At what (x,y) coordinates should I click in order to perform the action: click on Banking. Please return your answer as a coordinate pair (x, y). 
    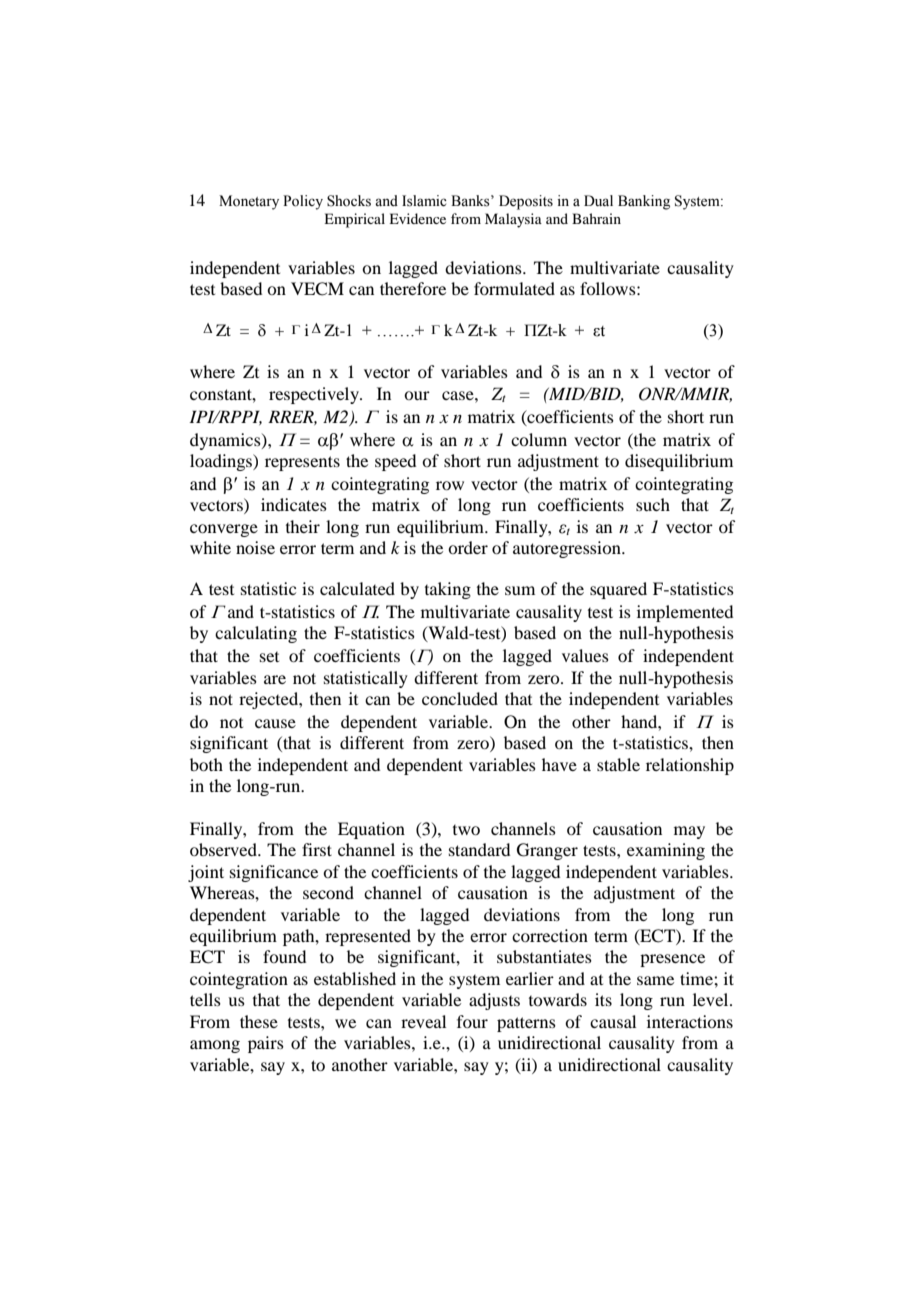
    Looking at the image, I should click on (644, 202).
